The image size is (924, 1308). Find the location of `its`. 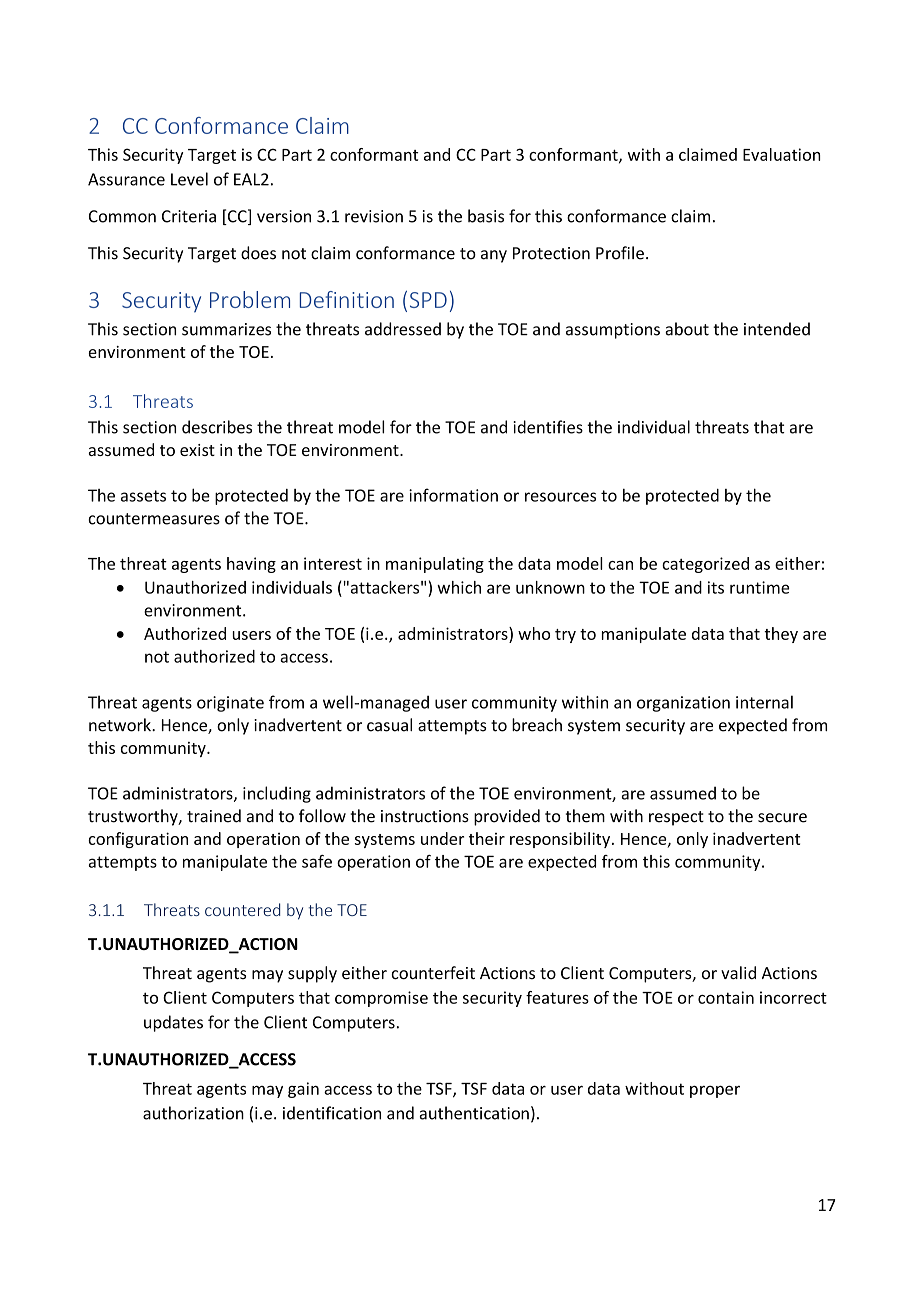

its is located at coordinates (716, 587).
